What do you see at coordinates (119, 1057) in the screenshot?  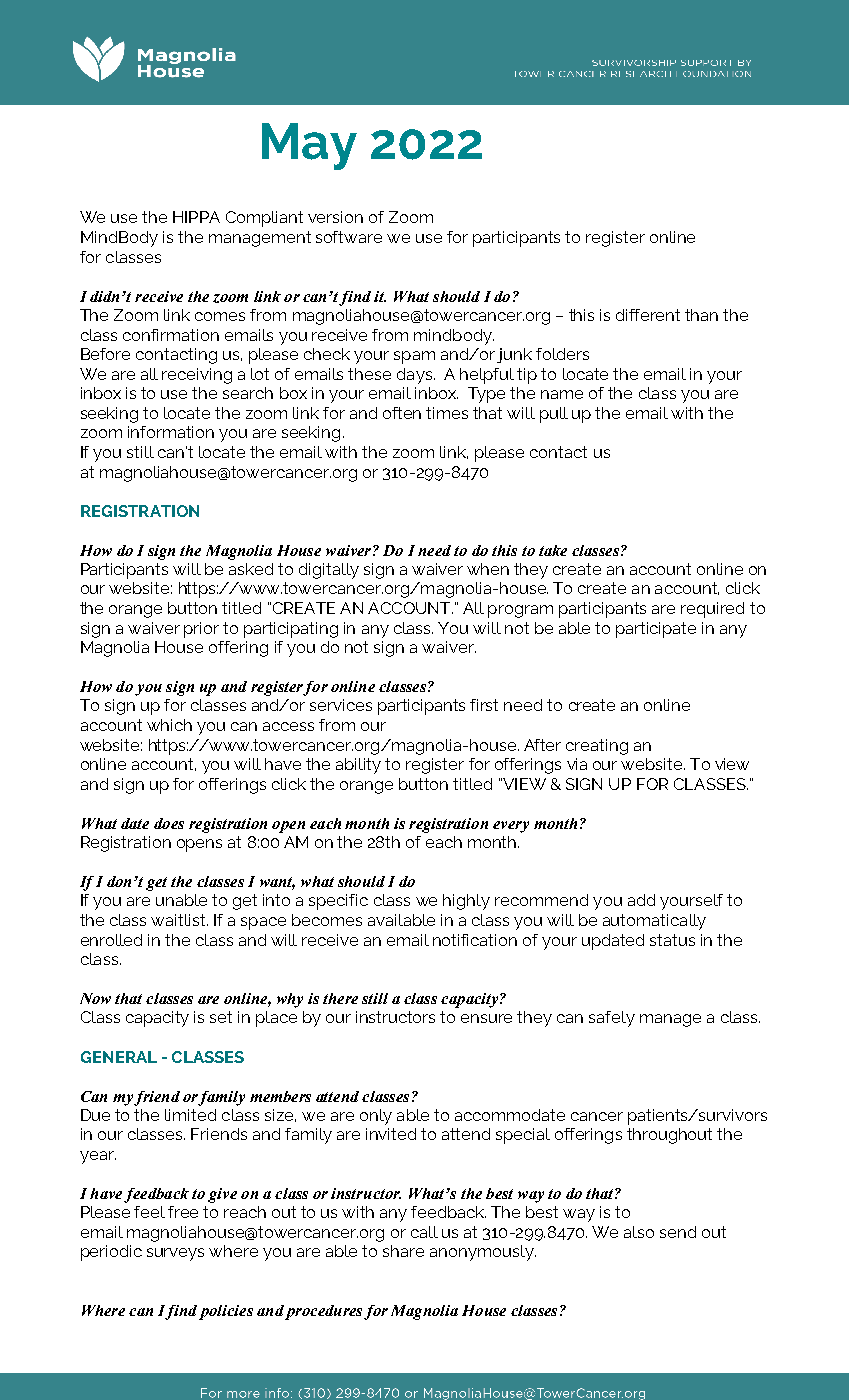 I see `GENERAL` at bounding box center [119, 1057].
